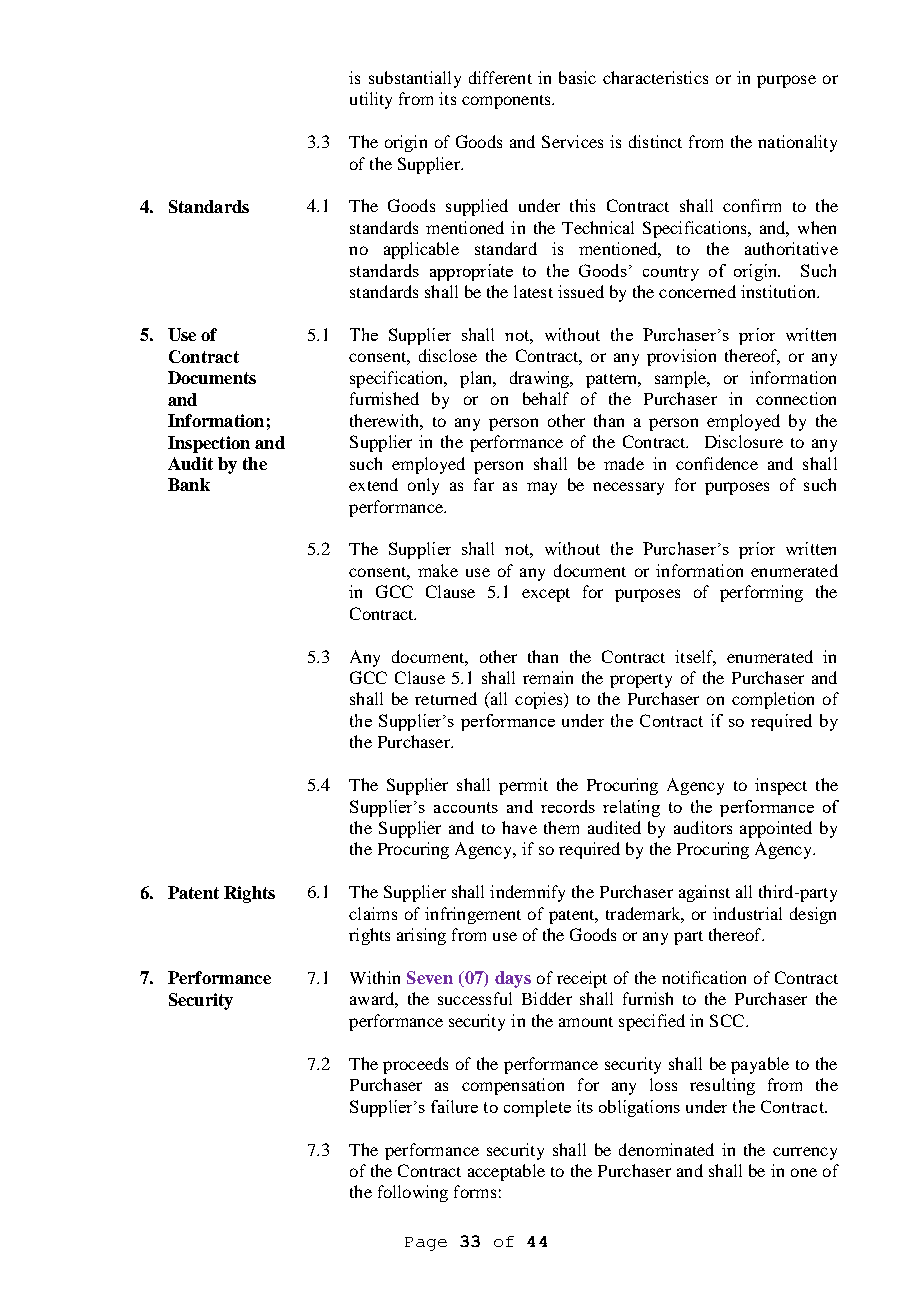 The width and height of the page is (924, 1307). What do you see at coordinates (477, 379) in the page?
I see `plan` at bounding box center [477, 379].
